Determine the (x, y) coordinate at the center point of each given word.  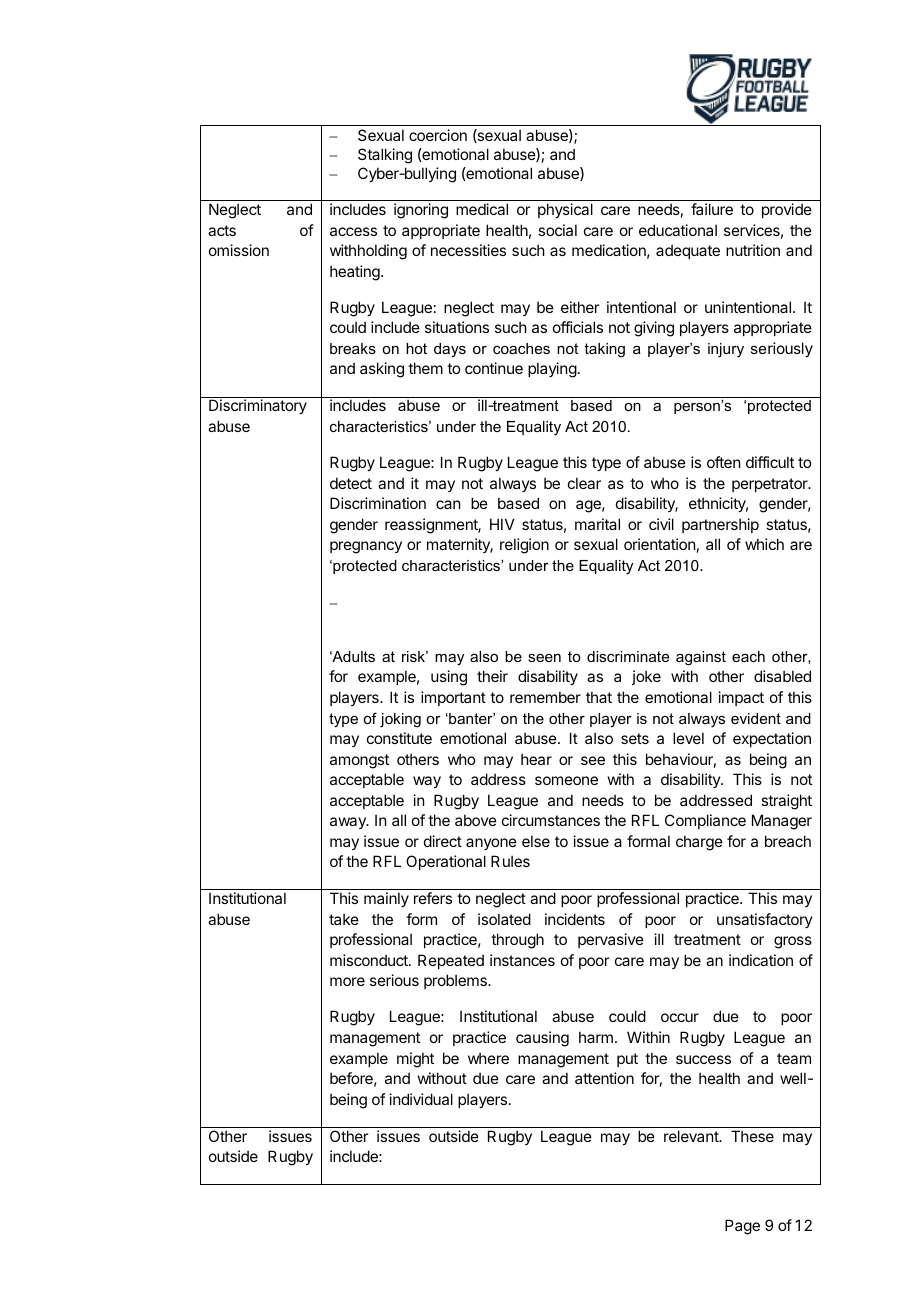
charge (699, 843)
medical (482, 209)
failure (712, 209)
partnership (720, 525)
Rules (510, 861)
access (353, 231)
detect (351, 483)
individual (421, 1099)
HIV (502, 524)
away (349, 823)
